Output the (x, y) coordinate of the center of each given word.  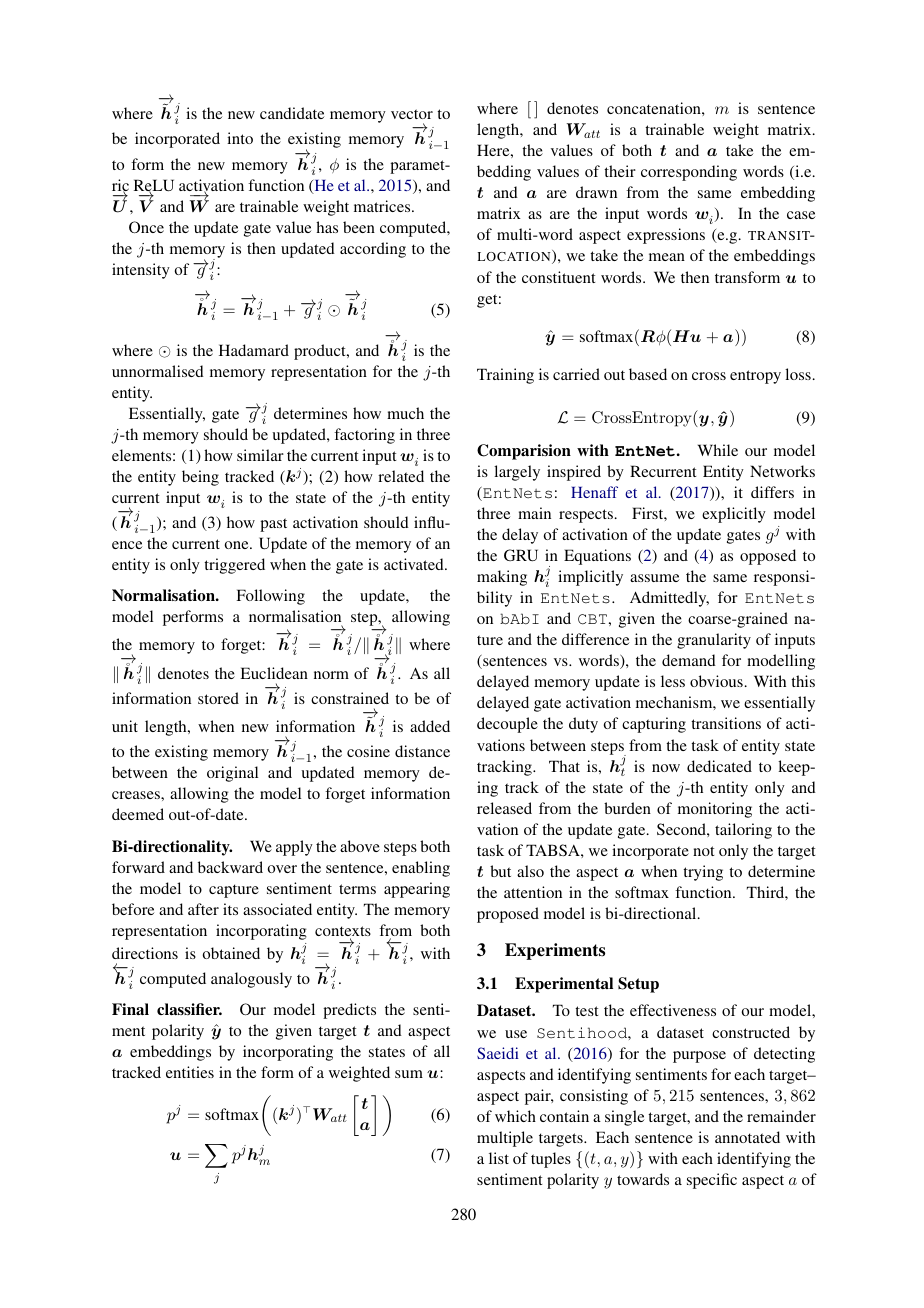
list (499, 1158)
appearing (417, 890)
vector (412, 114)
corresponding (689, 173)
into (240, 138)
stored (218, 698)
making (502, 578)
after (203, 909)
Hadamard (254, 350)
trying (703, 873)
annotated (747, 1137)
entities (190, 1072)
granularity (714, 641)
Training (505, 376)
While (718, 450)
